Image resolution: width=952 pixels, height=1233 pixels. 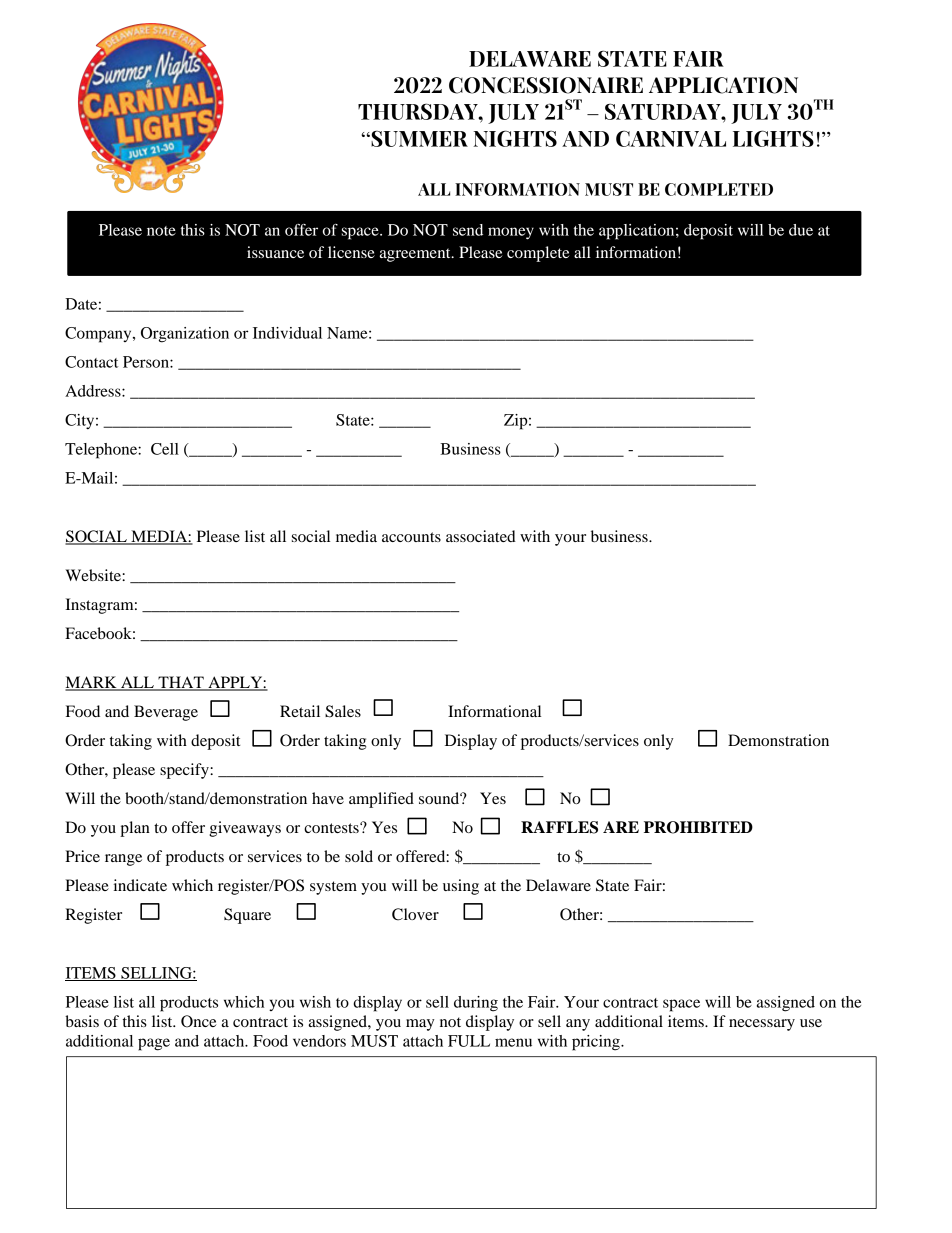 What do you see at coordinates (154, 1044) in the screenshot?
I see `page` at bounding box center [154, 1044].
